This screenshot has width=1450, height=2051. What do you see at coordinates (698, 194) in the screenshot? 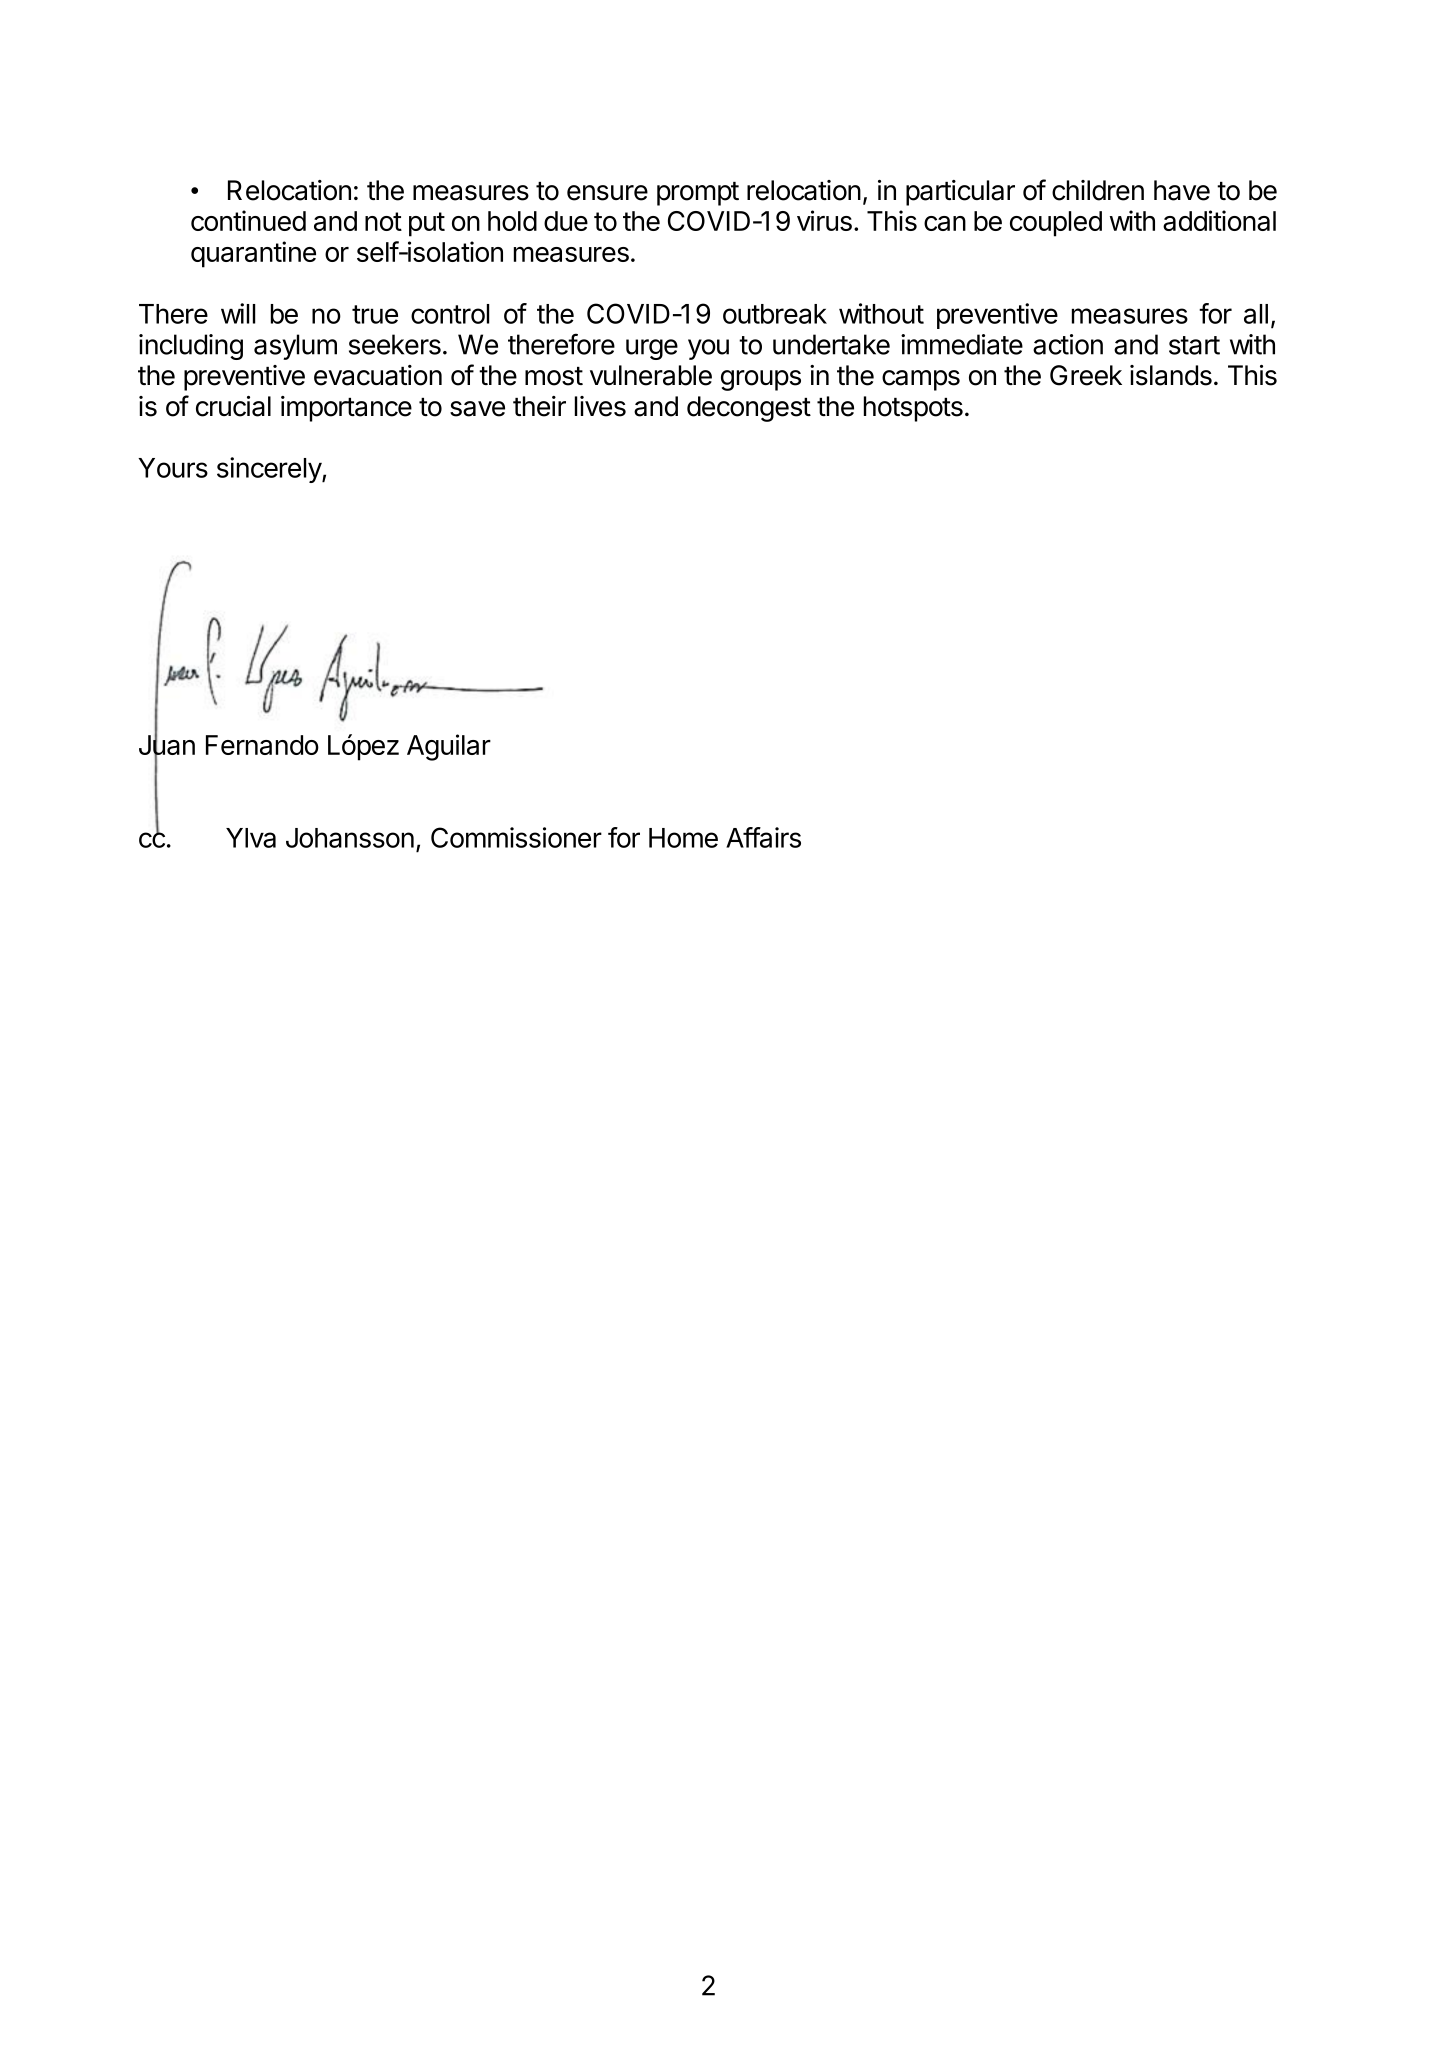
I see `prompt` at bounding box center [698, 194].
